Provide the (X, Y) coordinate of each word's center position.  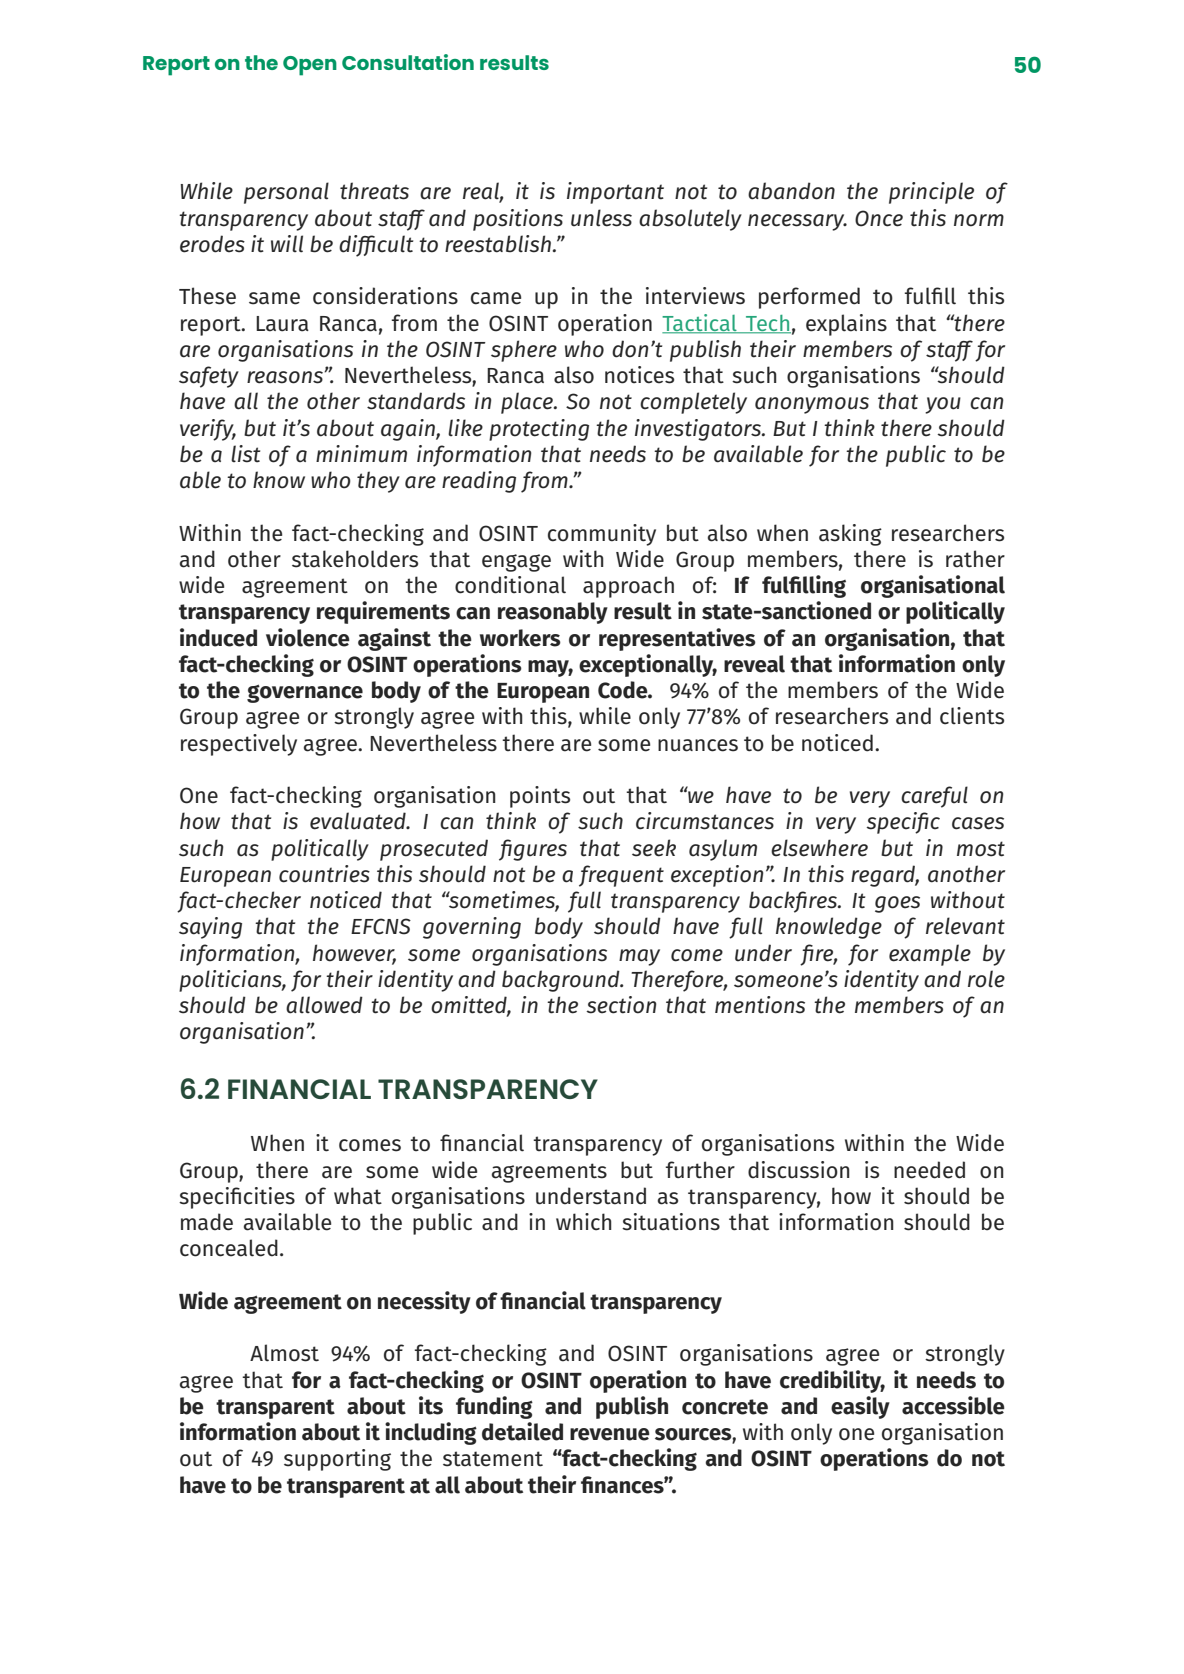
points (540, 797)
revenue (610, 1434)
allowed (324, 1005)
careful (934, 797)
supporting (337, 1460)
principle (931, 193)
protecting (539, 430)
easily (860, 1407)
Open (310, 66)
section (621, 1005)
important (615, 193)
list (245, 454)
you (943, 405)
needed (929, 1170)
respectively (239, 745)
